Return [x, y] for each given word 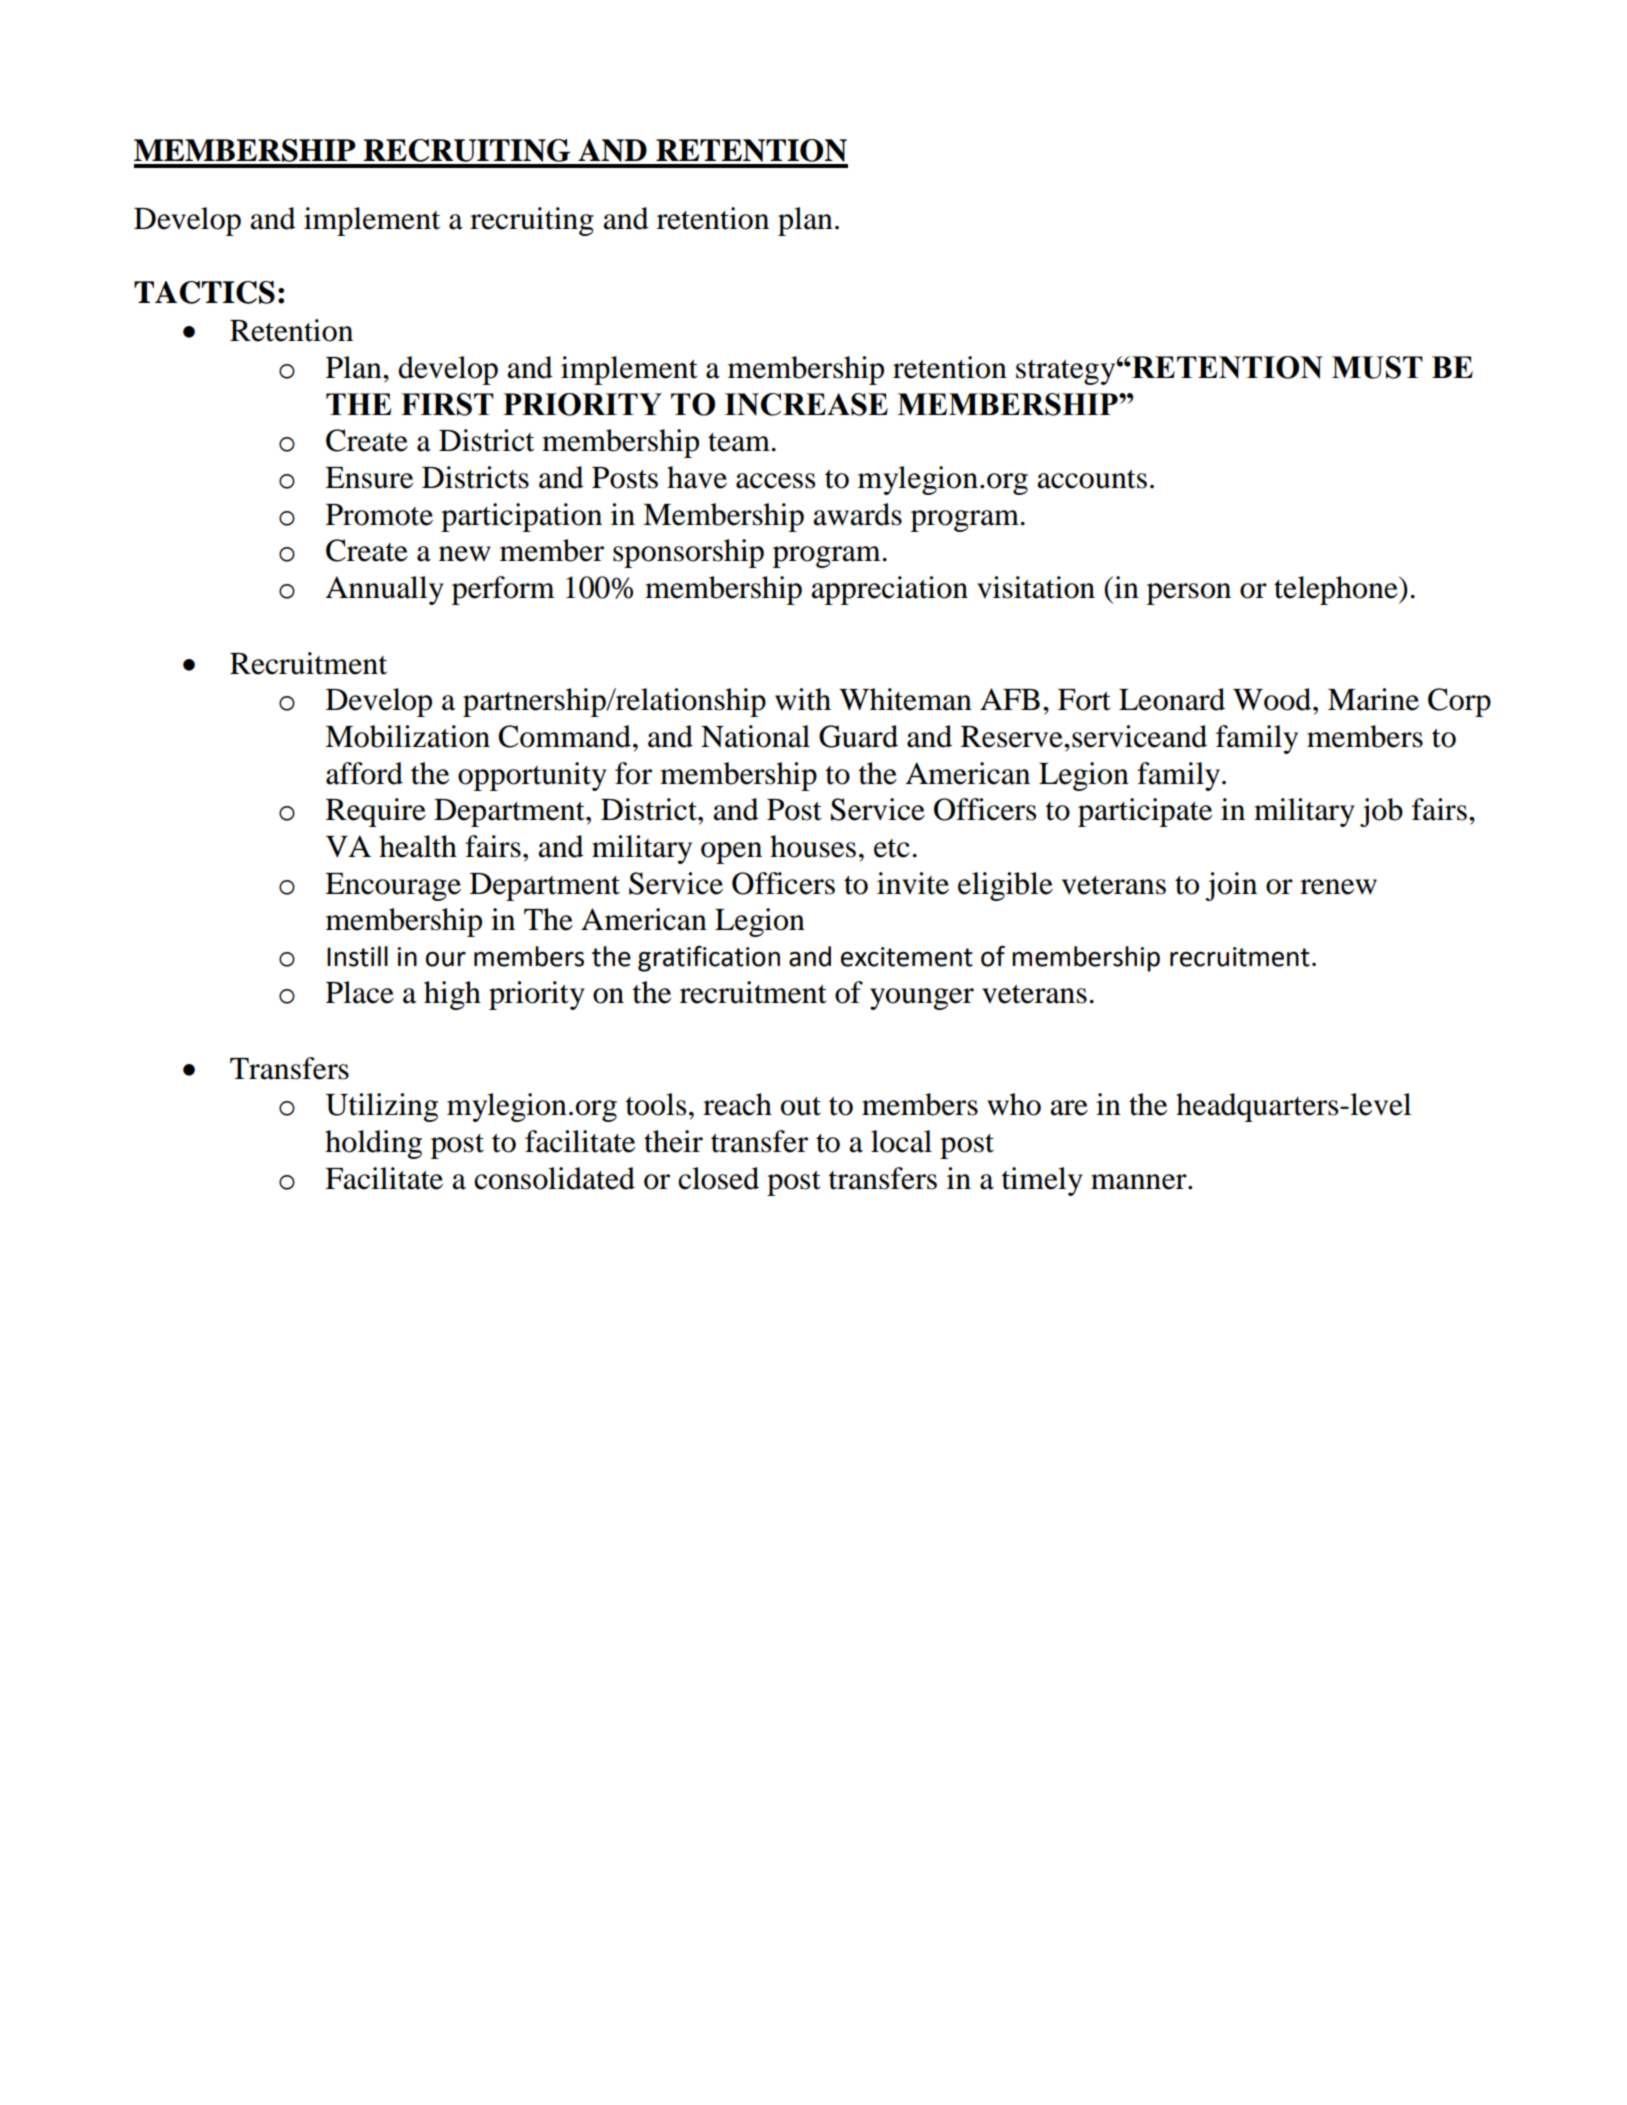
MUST [1377, 367]
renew [1338, 887]
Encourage [393, 887]
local [901, 1141]
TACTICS [204, 292]
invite [913, 883]
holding [373, 1144]
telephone [1337, 590]
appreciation [889, 590]
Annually [384, 590]
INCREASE [806, 404]
